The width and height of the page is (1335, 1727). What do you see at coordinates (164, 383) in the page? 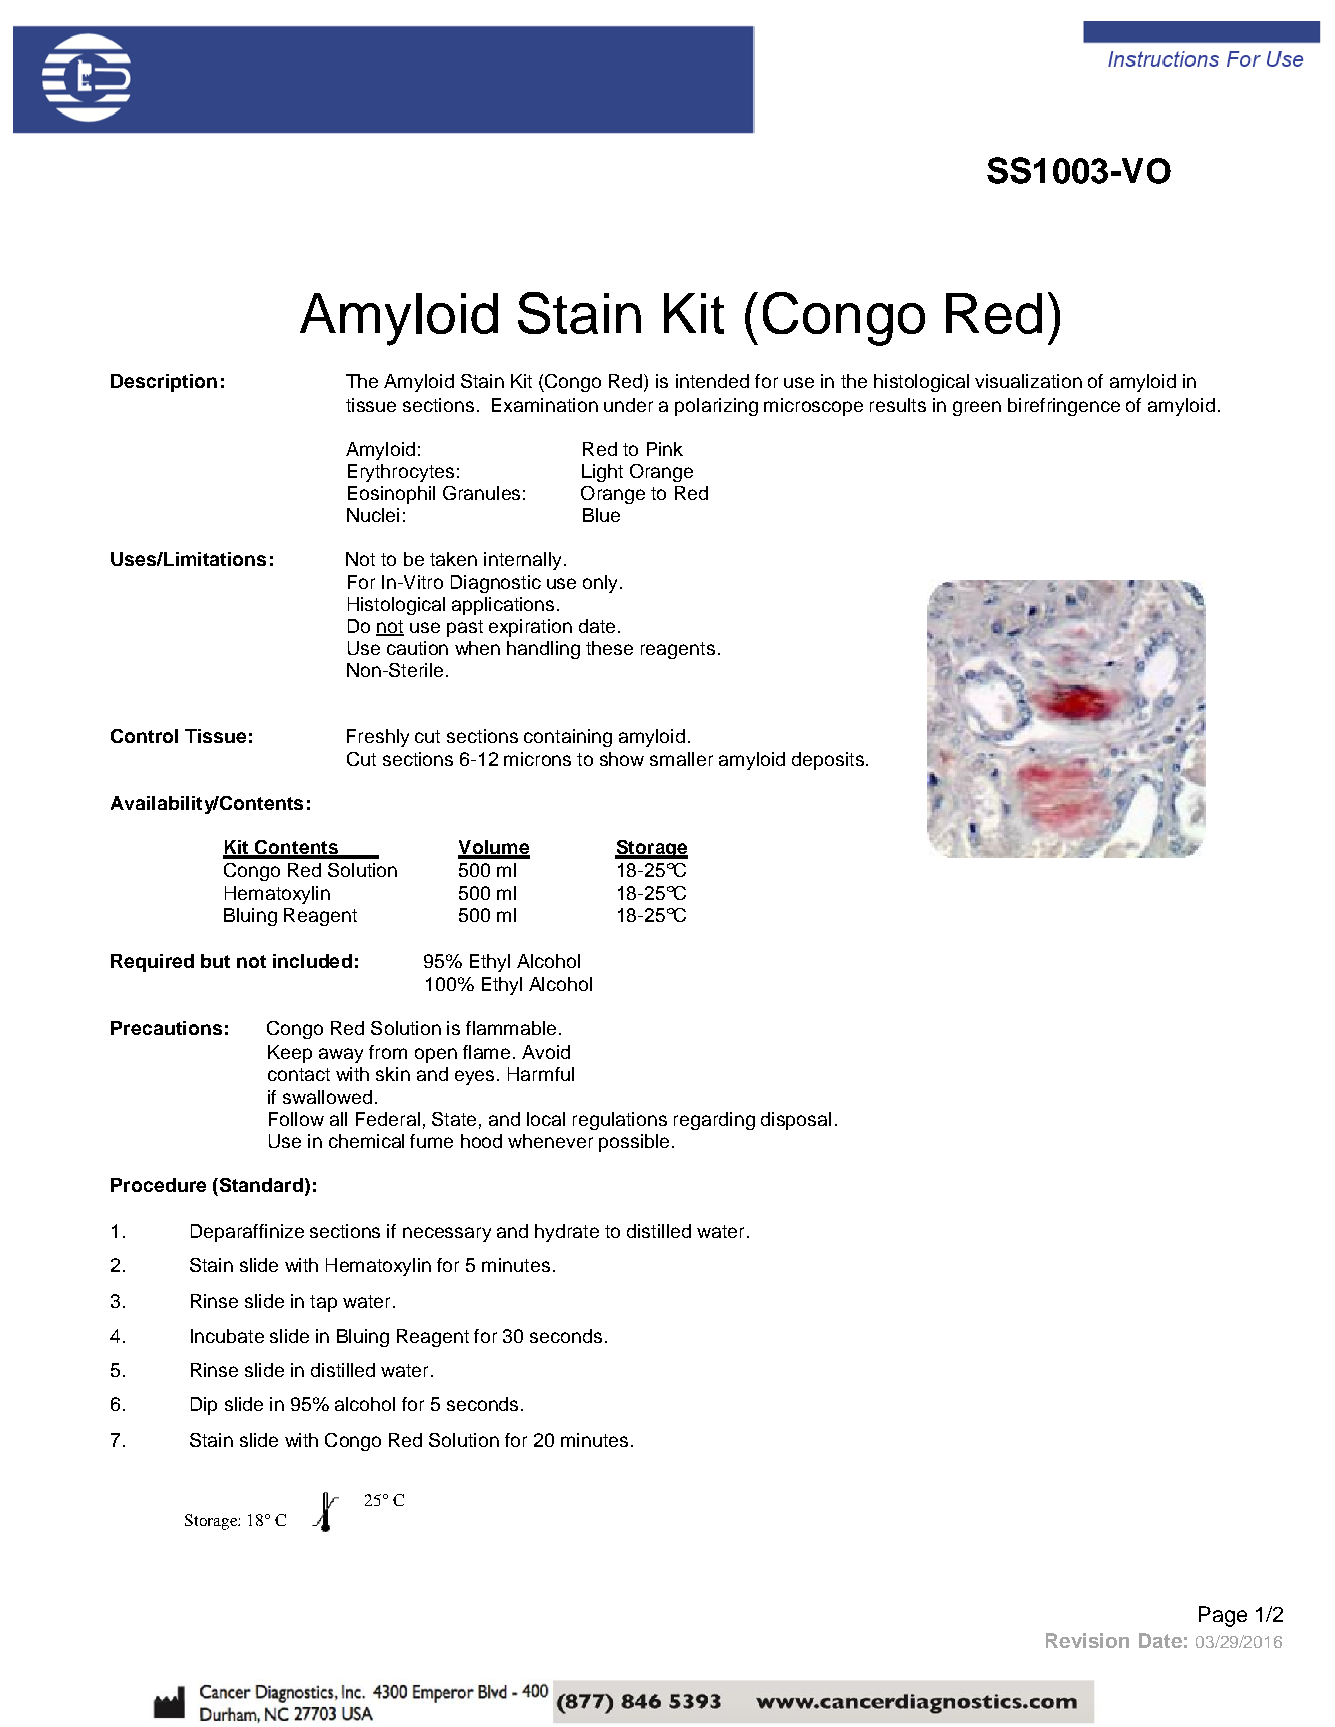
I see `Description` at bounding box center [164, 383].
